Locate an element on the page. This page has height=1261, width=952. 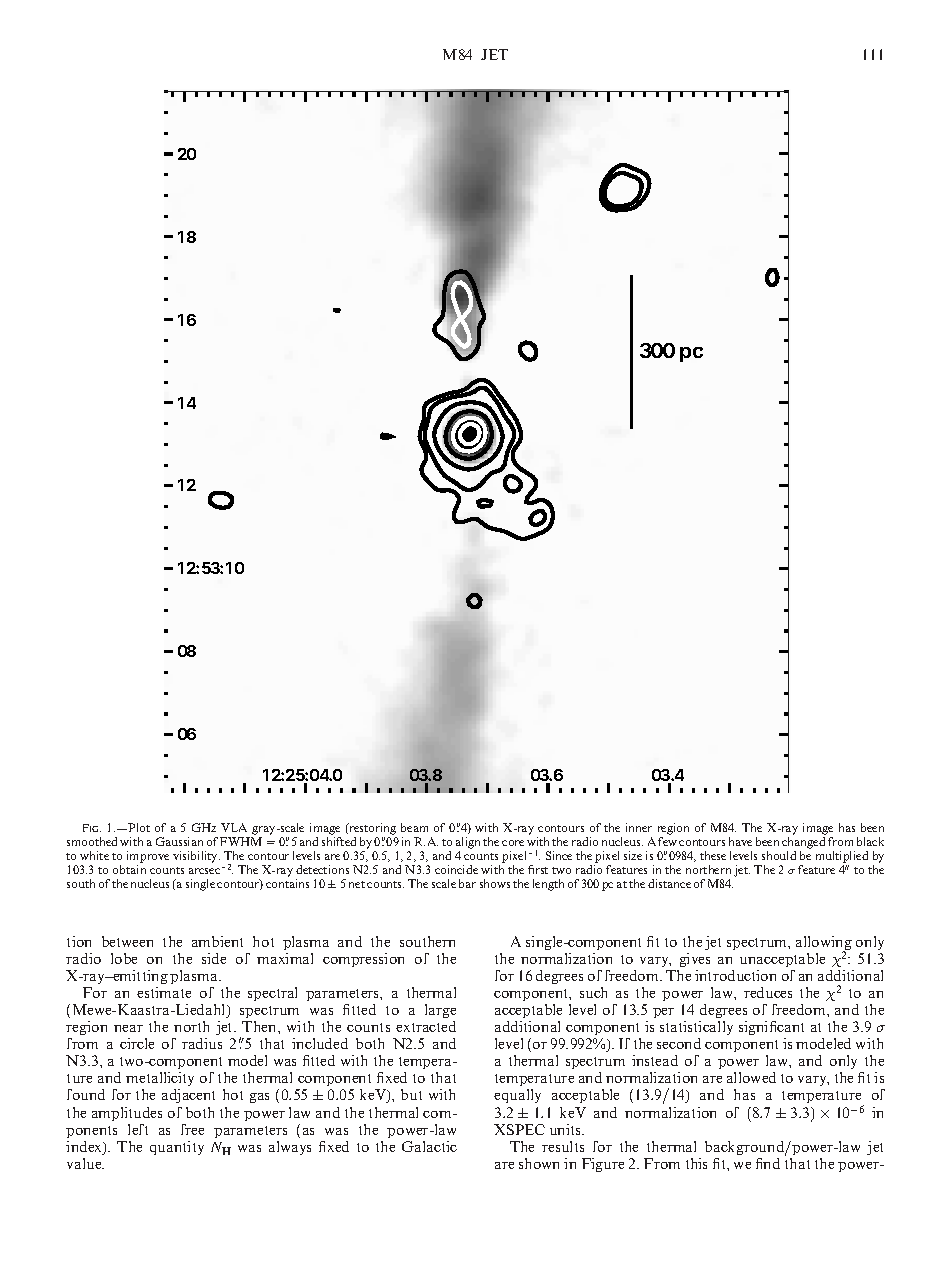
quantity is located at coordinates (177, 1148).
